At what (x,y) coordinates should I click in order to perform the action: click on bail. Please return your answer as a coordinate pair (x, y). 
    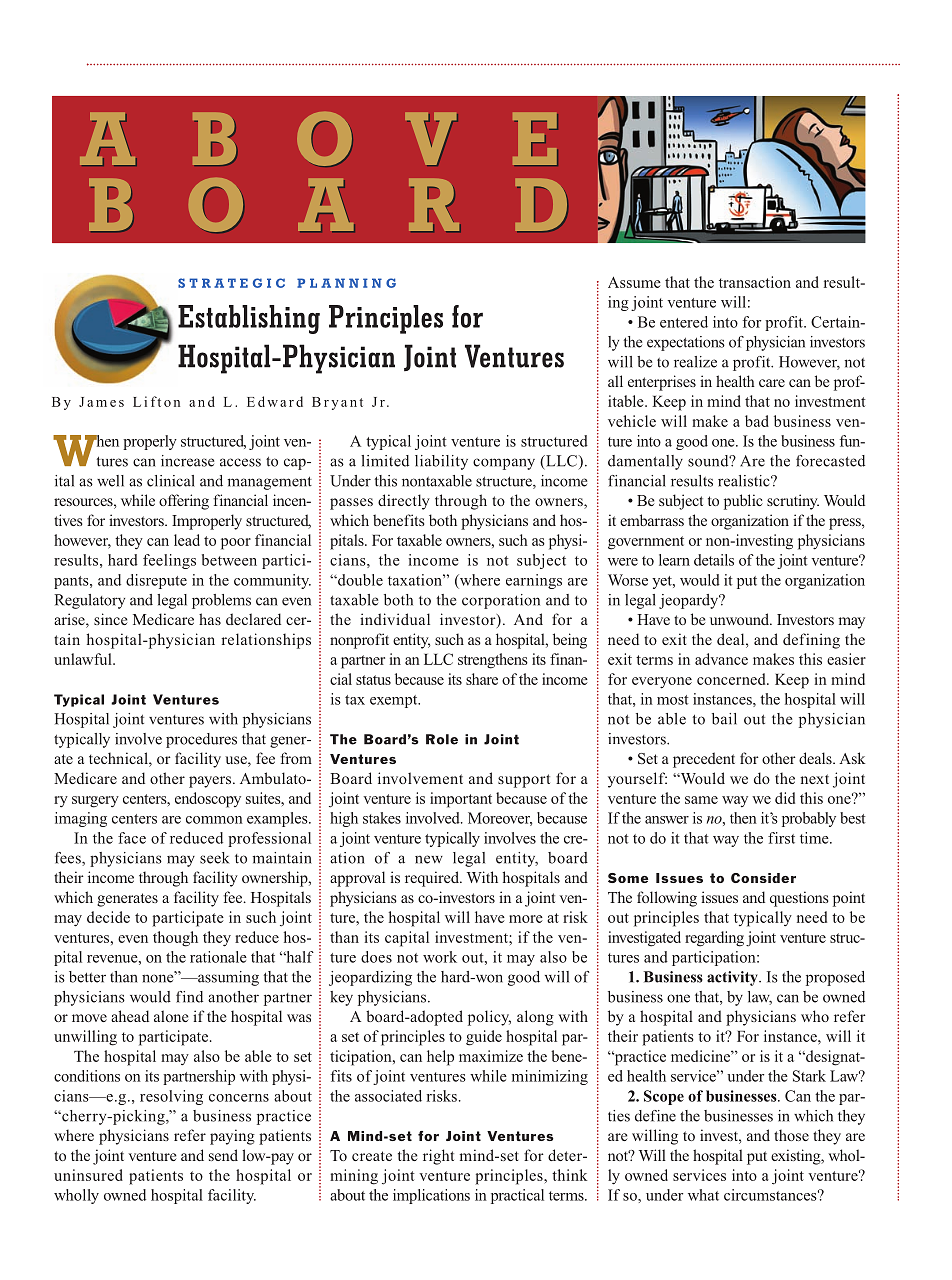
    Looking at the image, I should click on (724, 719).
